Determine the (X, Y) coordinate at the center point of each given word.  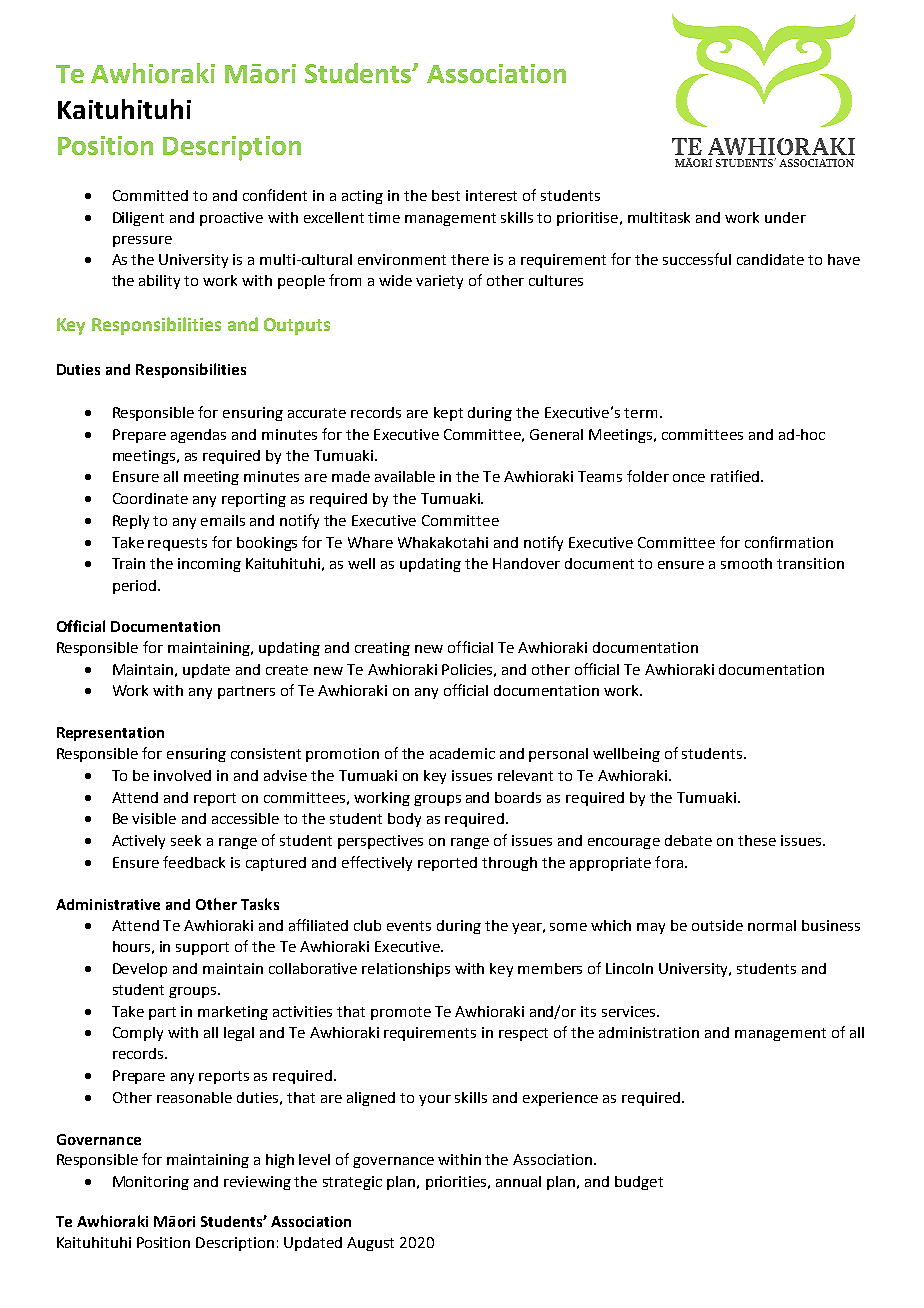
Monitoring (151, 1183)
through (509, 864)
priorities (457, 1183)
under (785, 217)
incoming (209, 565)
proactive (231, 219)
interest (491, 195)
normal (772, 925)
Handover (526, 563)
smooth (746, 563)
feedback (194, 862)
